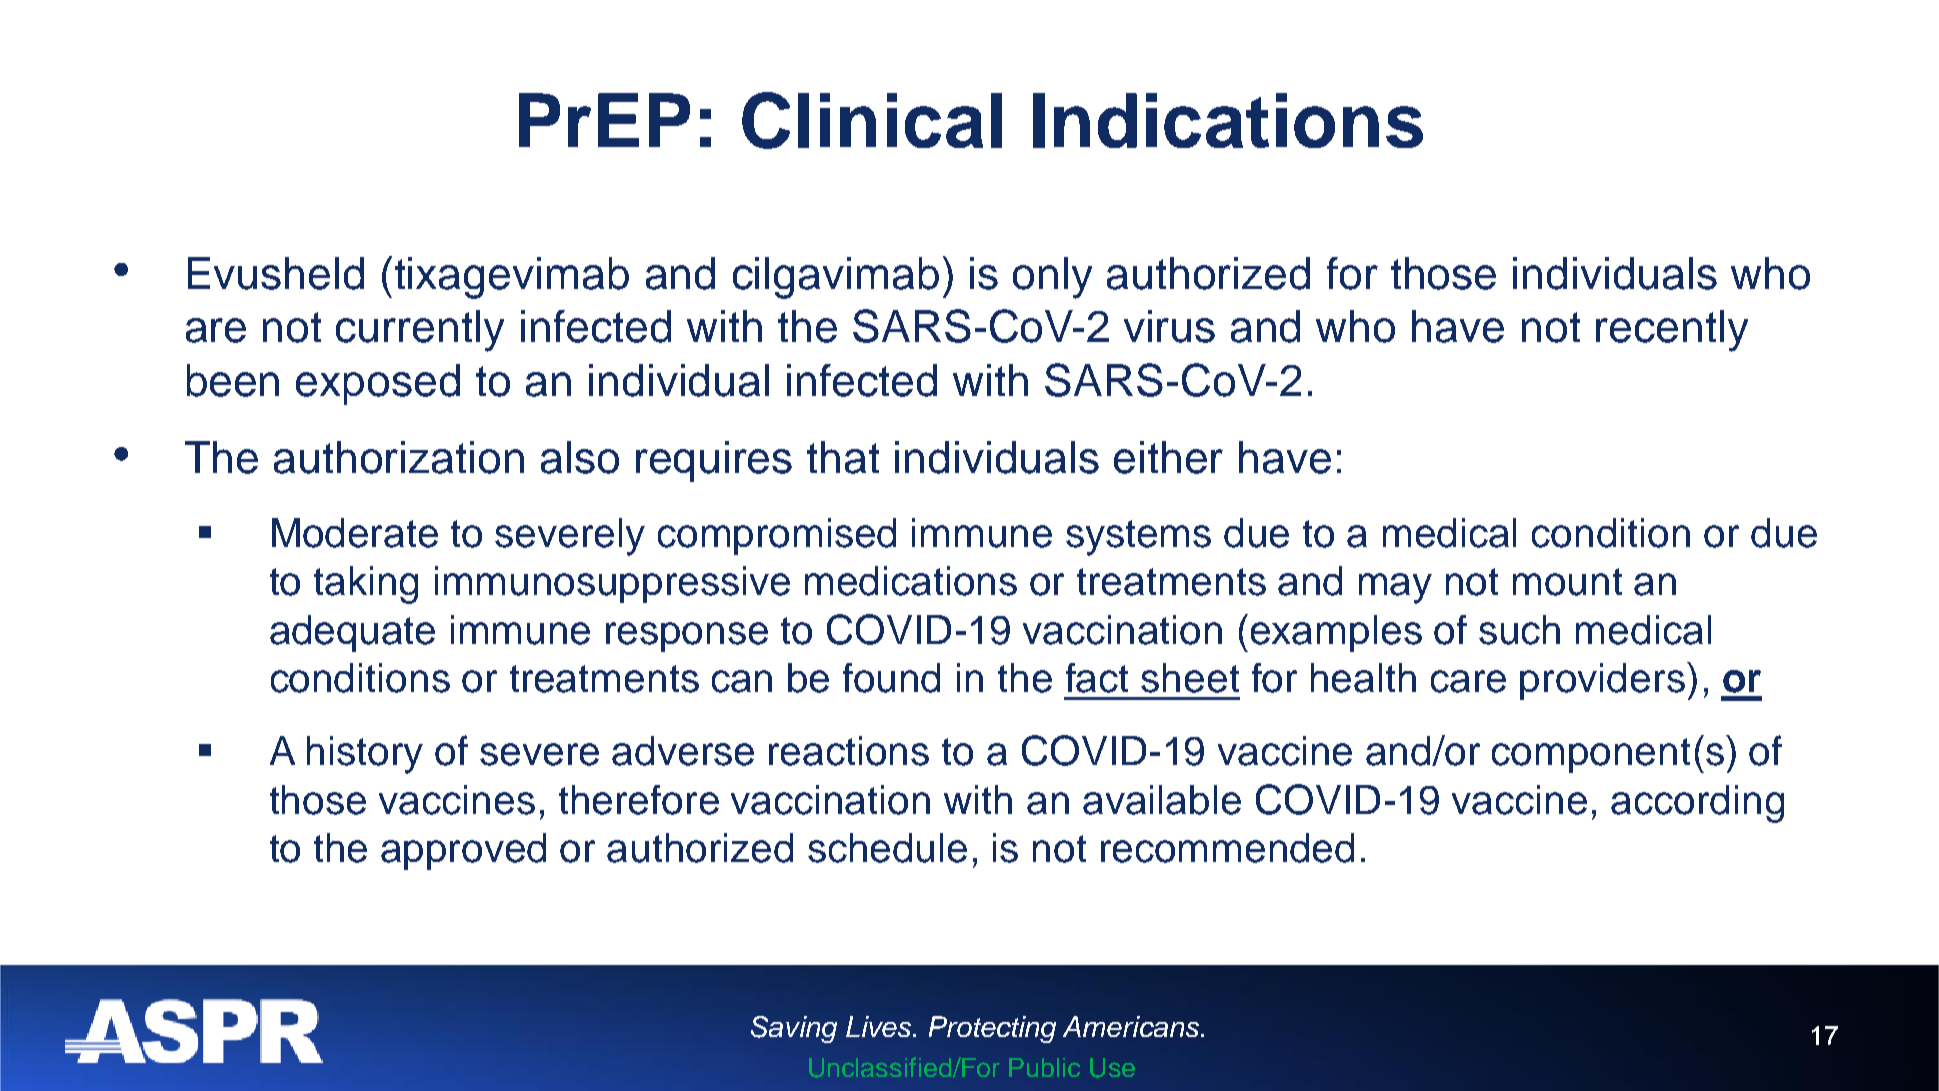 Image resolution: width=1939 pixels, height=1091 pixels. What do you see at coordinates (1567, 582) in the screenshot?
I see `mount` at bounding box center [1567, 582].
